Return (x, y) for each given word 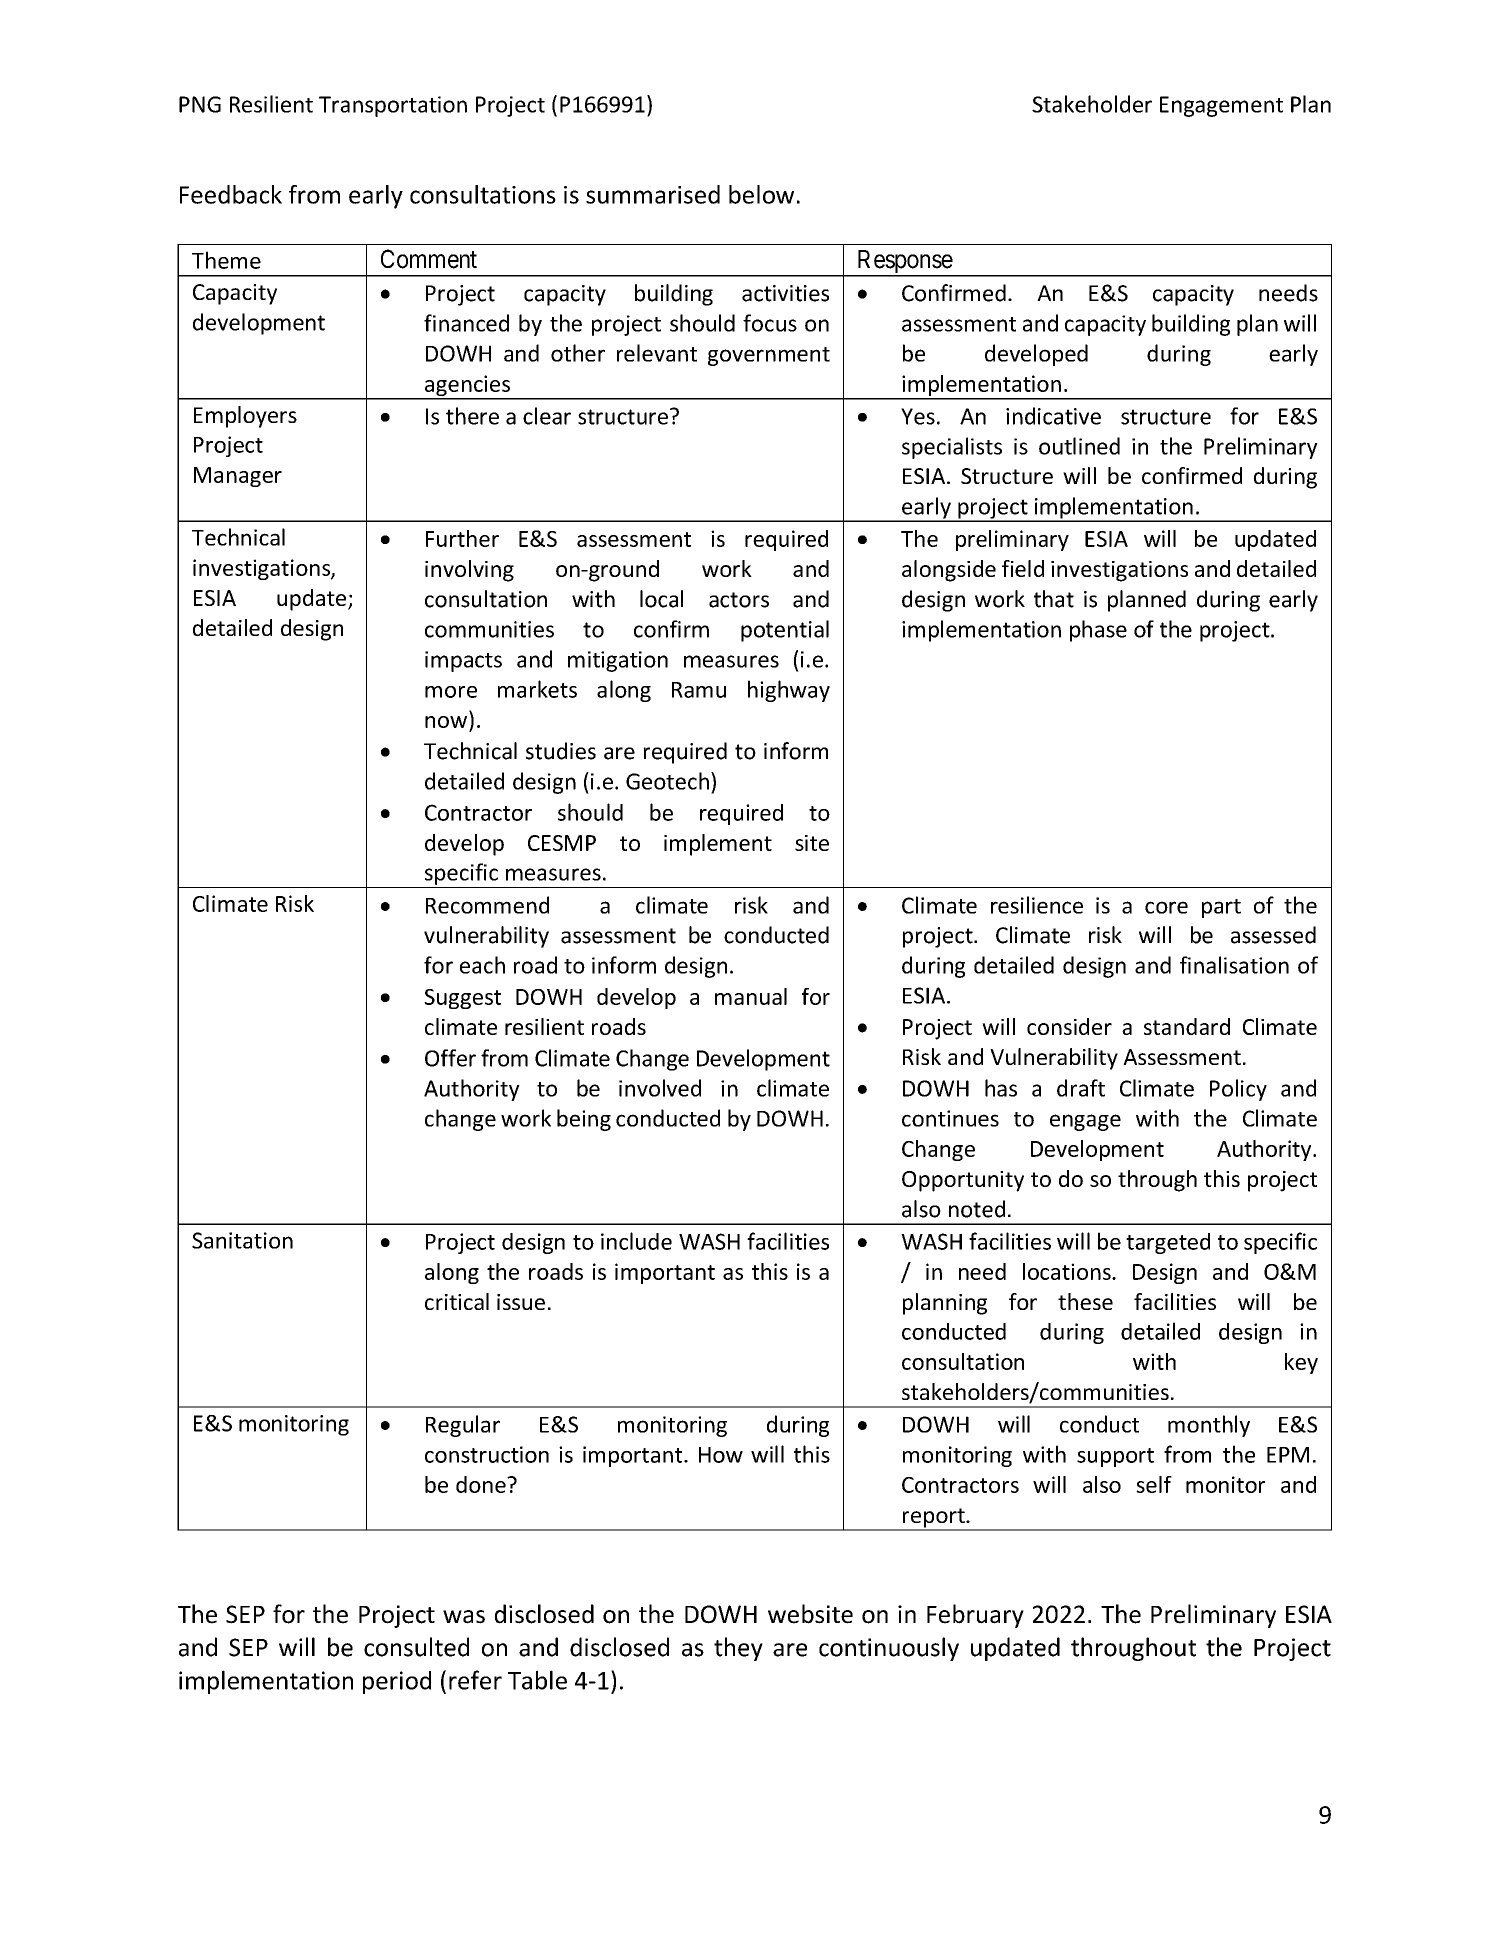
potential (785, 631)
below (761, 194)
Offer (450, 1058)
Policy (1238, 1090)
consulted (416, 1647)
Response (904, 263)
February (975, 1616)
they (738, 1649)
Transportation (393, 106)
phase (1098, 631)
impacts (463, 661)
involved (660, 1088)
